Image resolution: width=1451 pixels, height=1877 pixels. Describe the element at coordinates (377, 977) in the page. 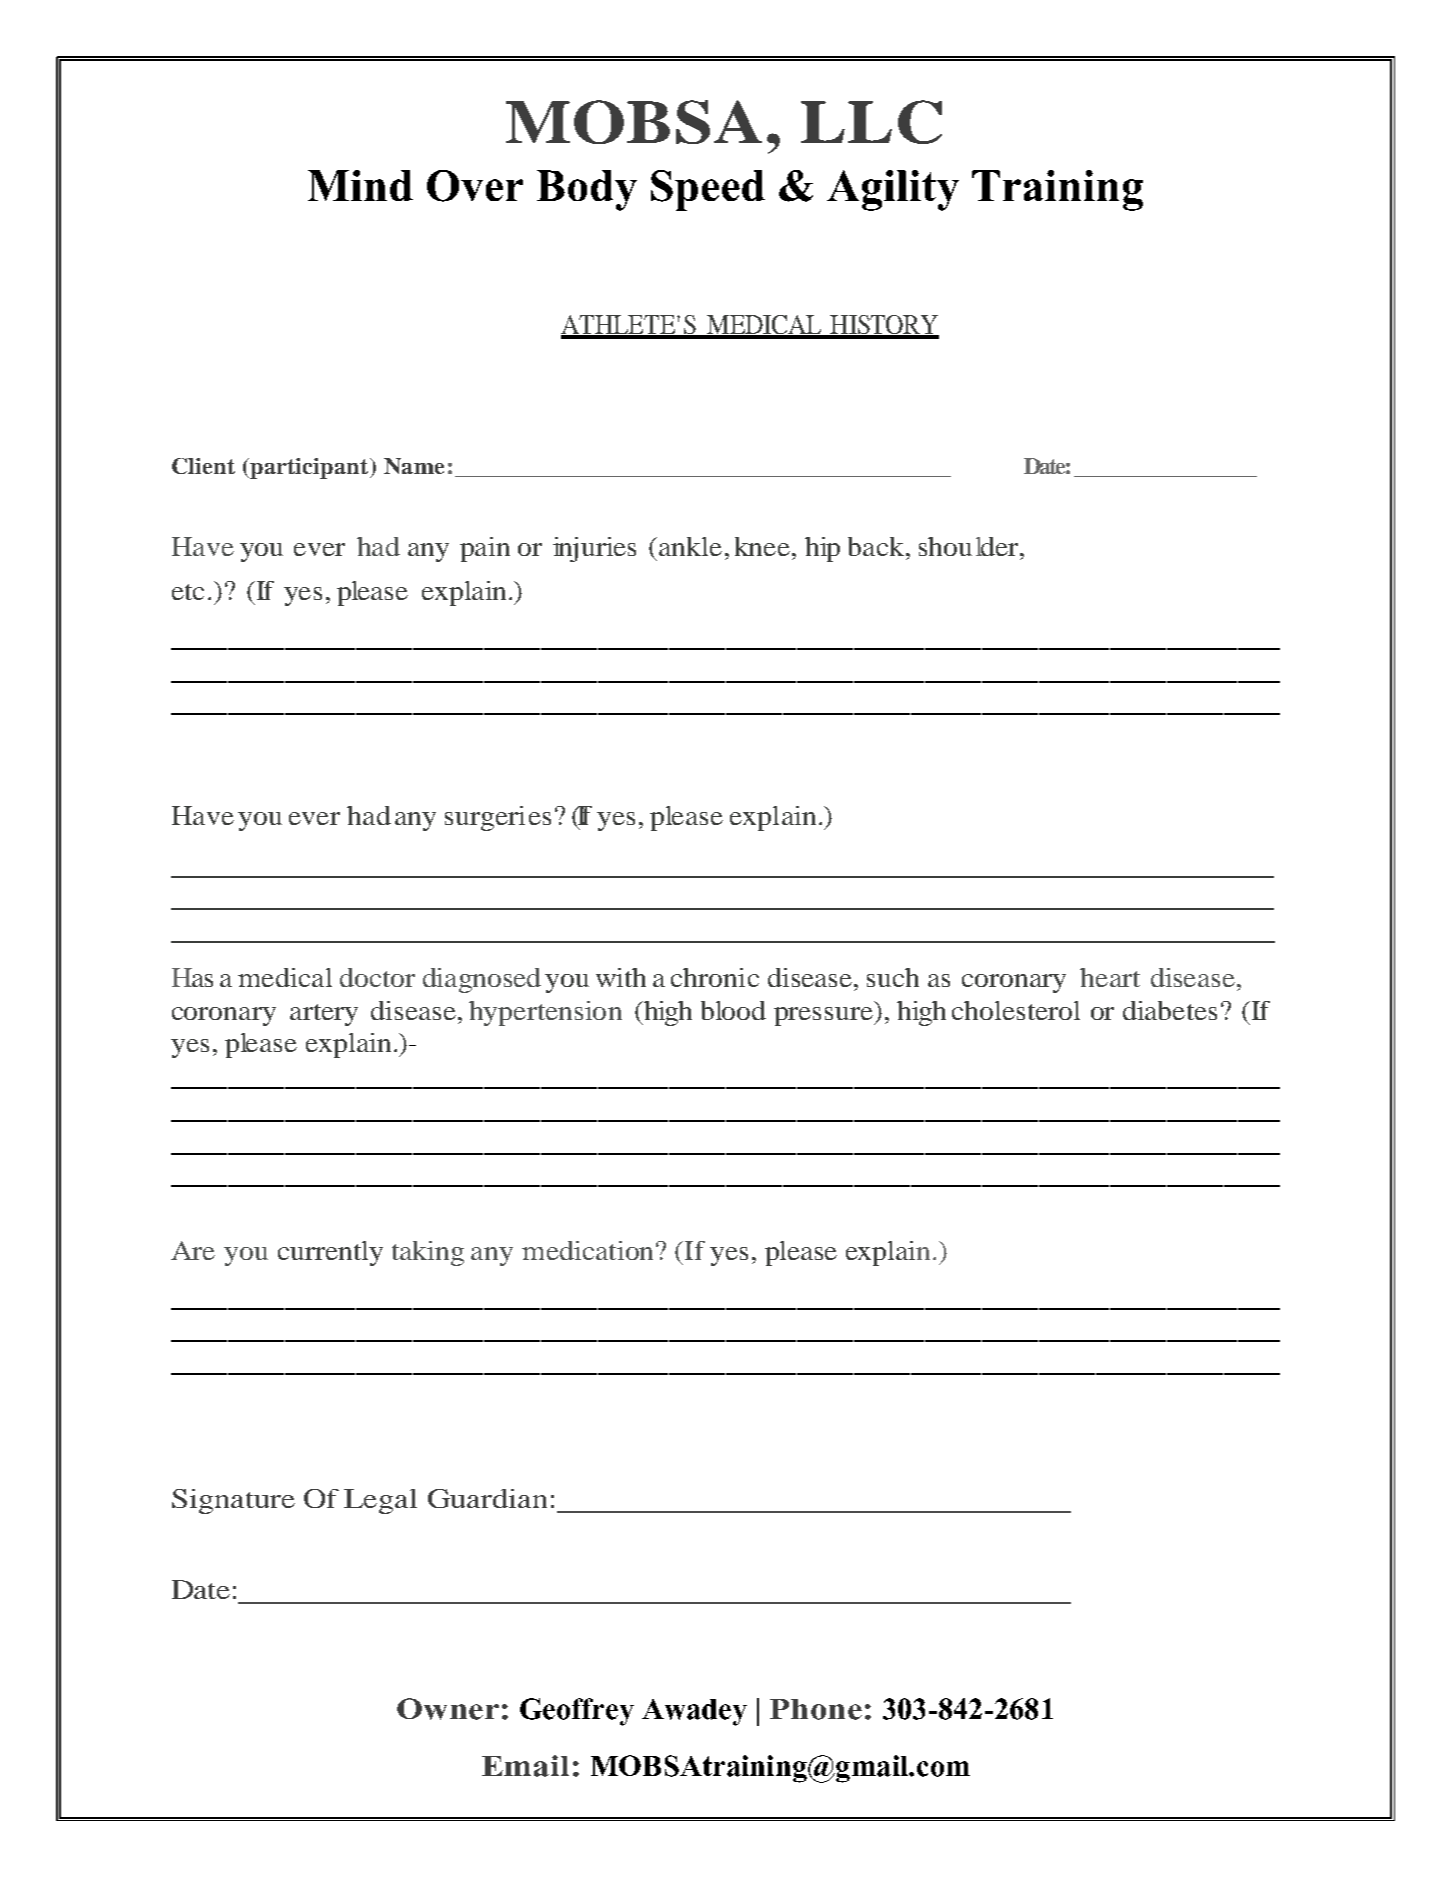

I see `doctor` at that location.
